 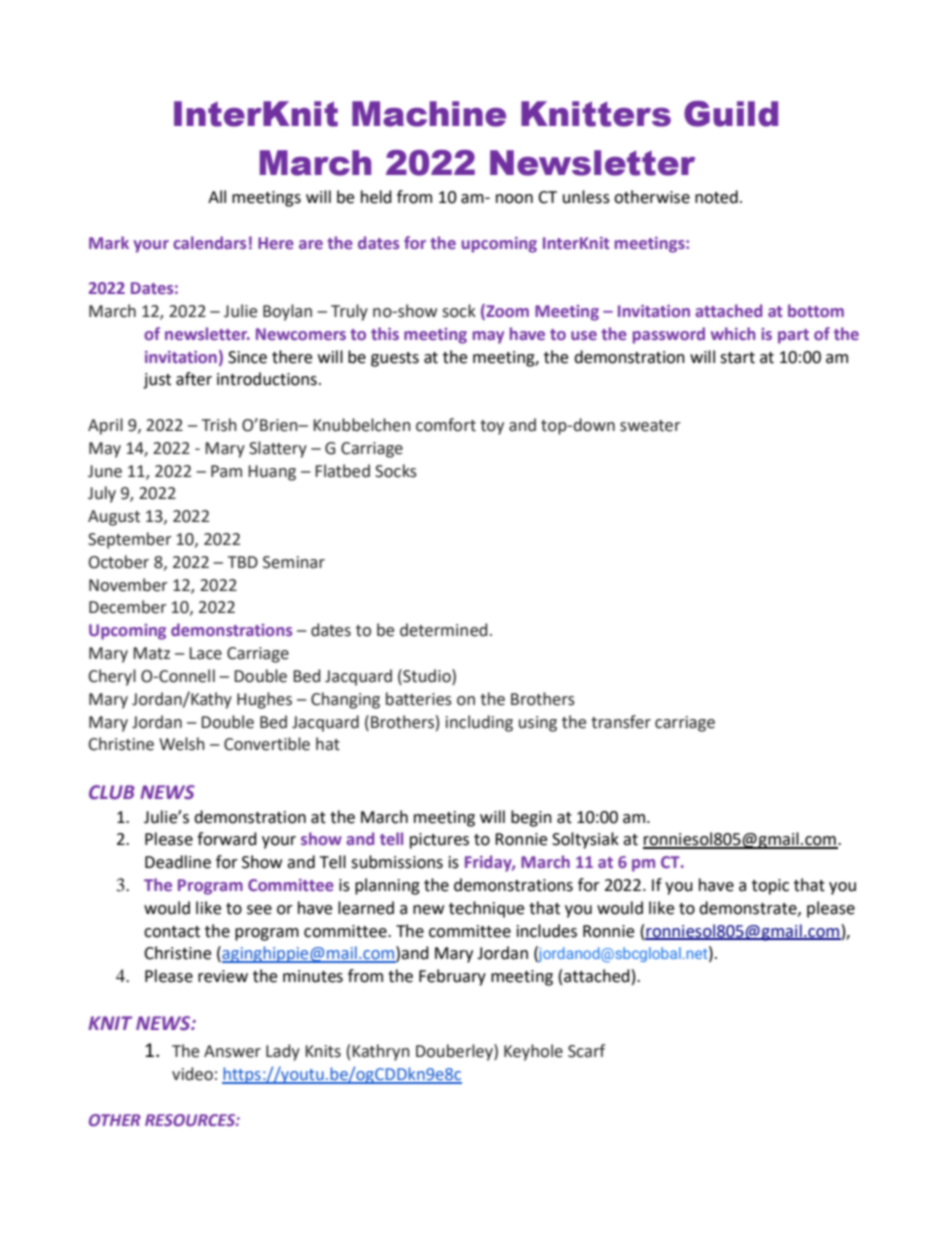 What do you see at coordinates (219, 425) in the screenshot?
I see `Trish` at bounding box center [219, 425].
